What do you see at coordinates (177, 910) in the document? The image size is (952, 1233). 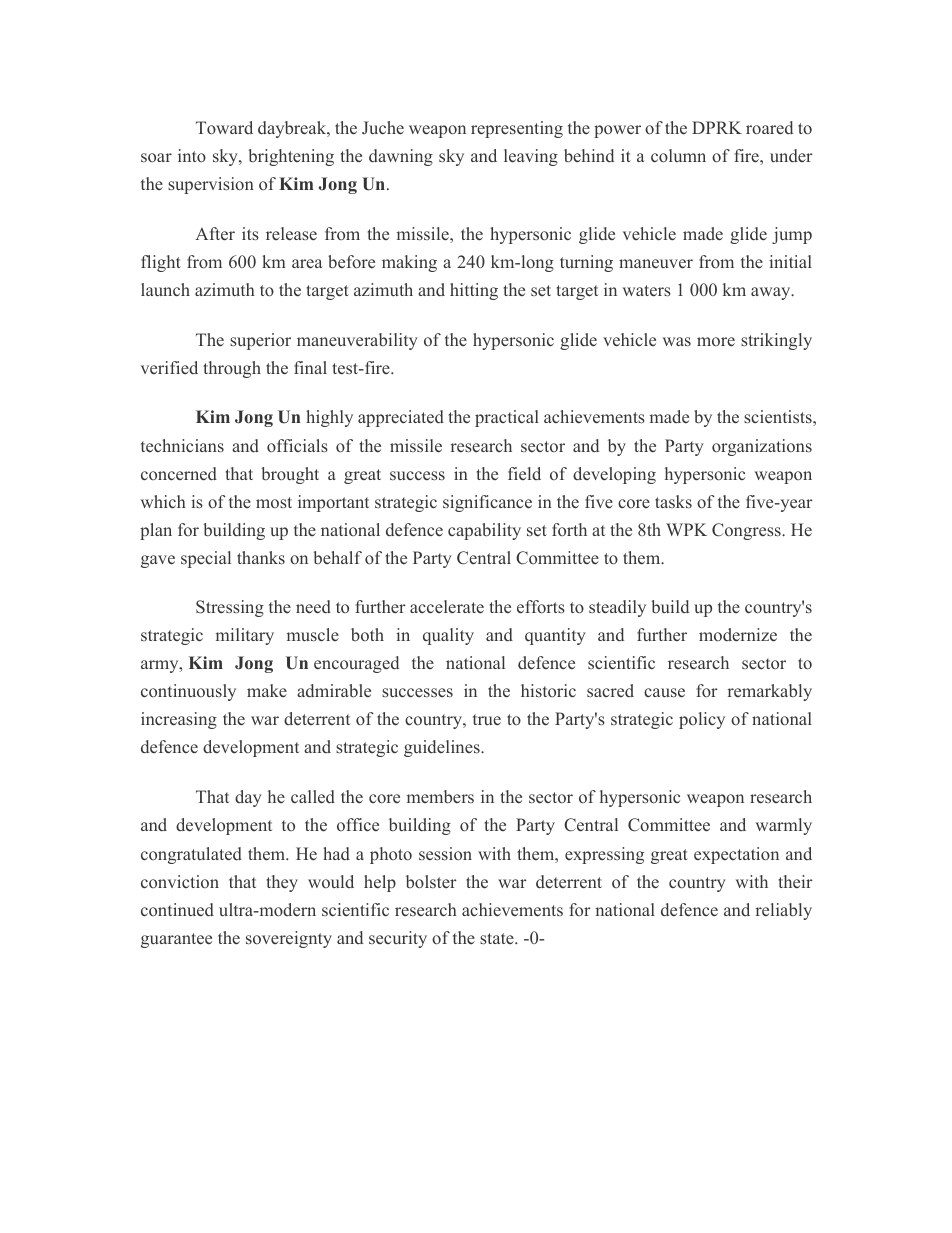 I see `continued` at bounding box center [177, 910].
